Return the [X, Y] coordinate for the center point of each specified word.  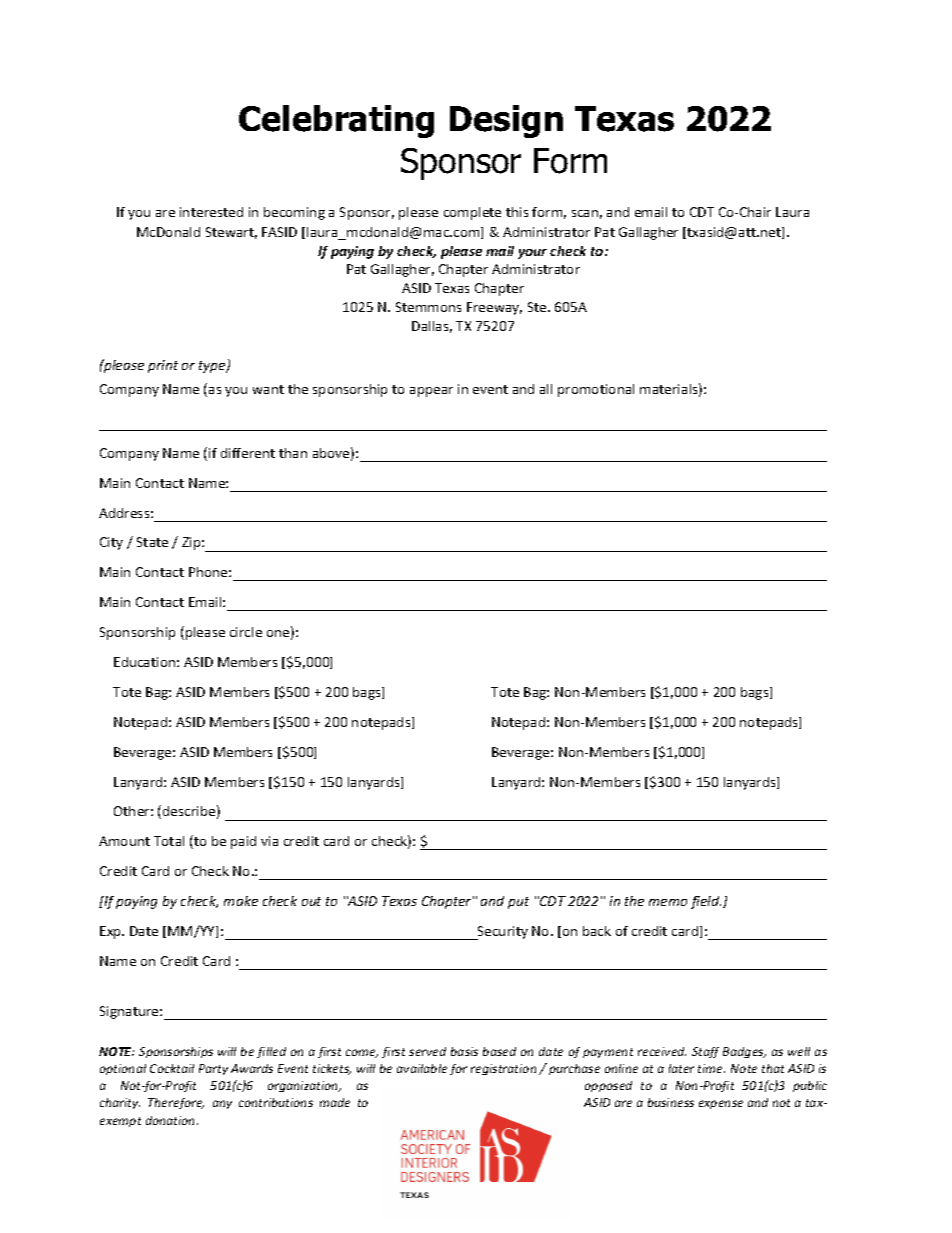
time [711, 1068]
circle [246, 632]
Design [506, 121]
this [517, 212]
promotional [596, 390]
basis [464, 1051]
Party [213, 1069]
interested [211, 212]
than [293, 453]
